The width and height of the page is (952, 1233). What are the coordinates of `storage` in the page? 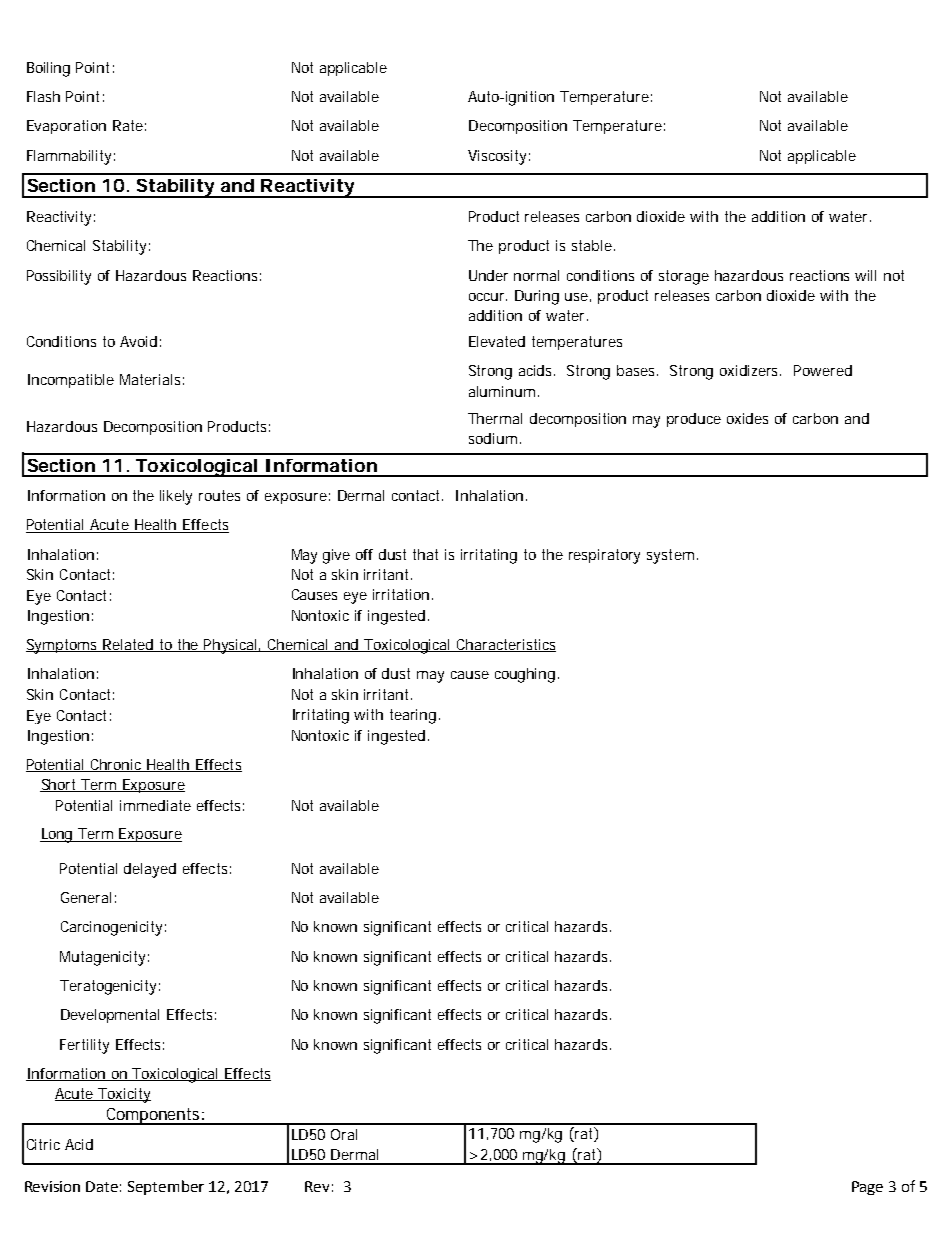 It's located at (684, 277).
